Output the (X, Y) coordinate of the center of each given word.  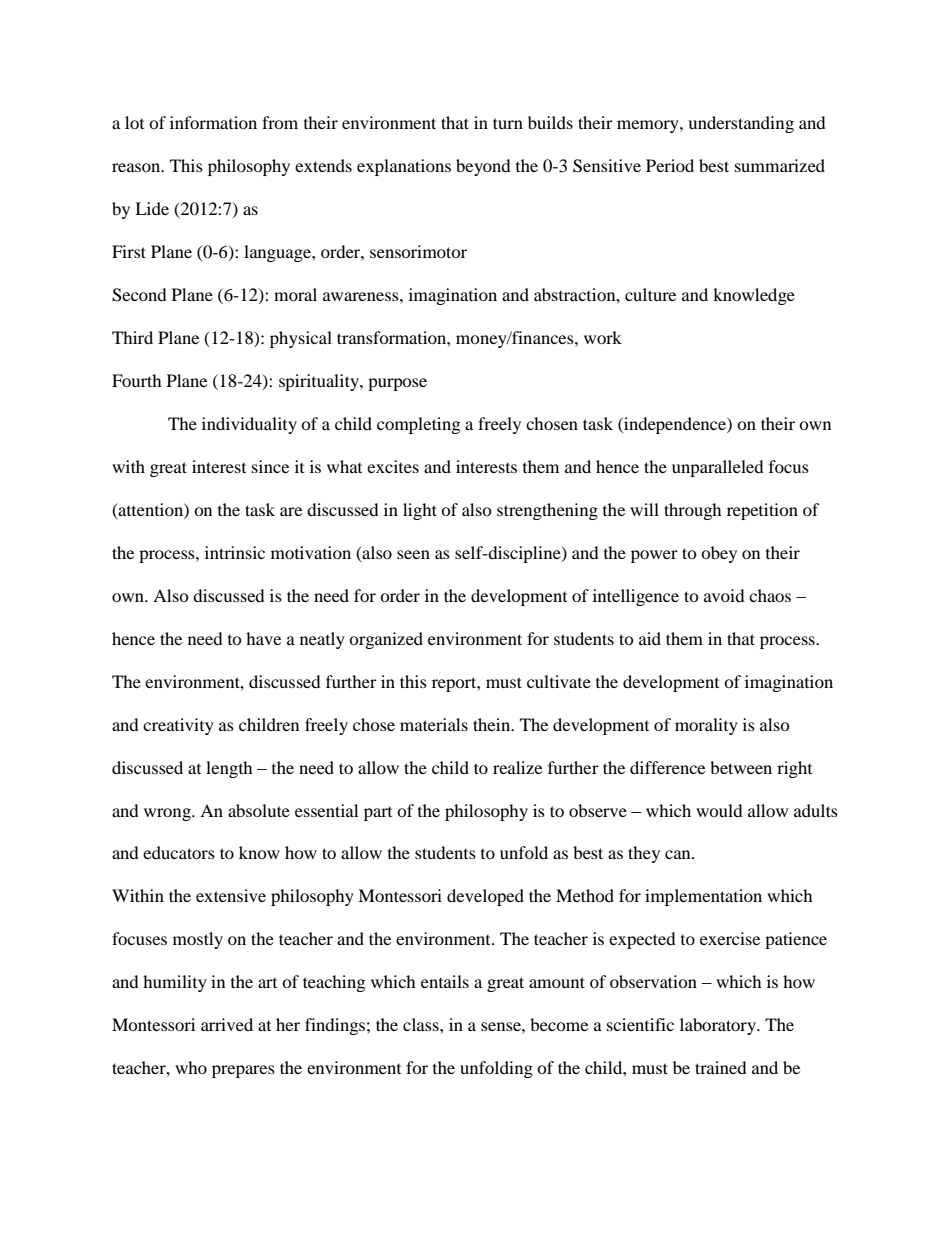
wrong (168, 814)
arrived (227, 1024)
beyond (483, 167)
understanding (741, 124)
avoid (724, 595)
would (719, 810)
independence (675, 425)
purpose (397, 384)
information (213, 122)
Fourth (137, 380)
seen (413, 554)
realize (517, 767)
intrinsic (235, 552)
